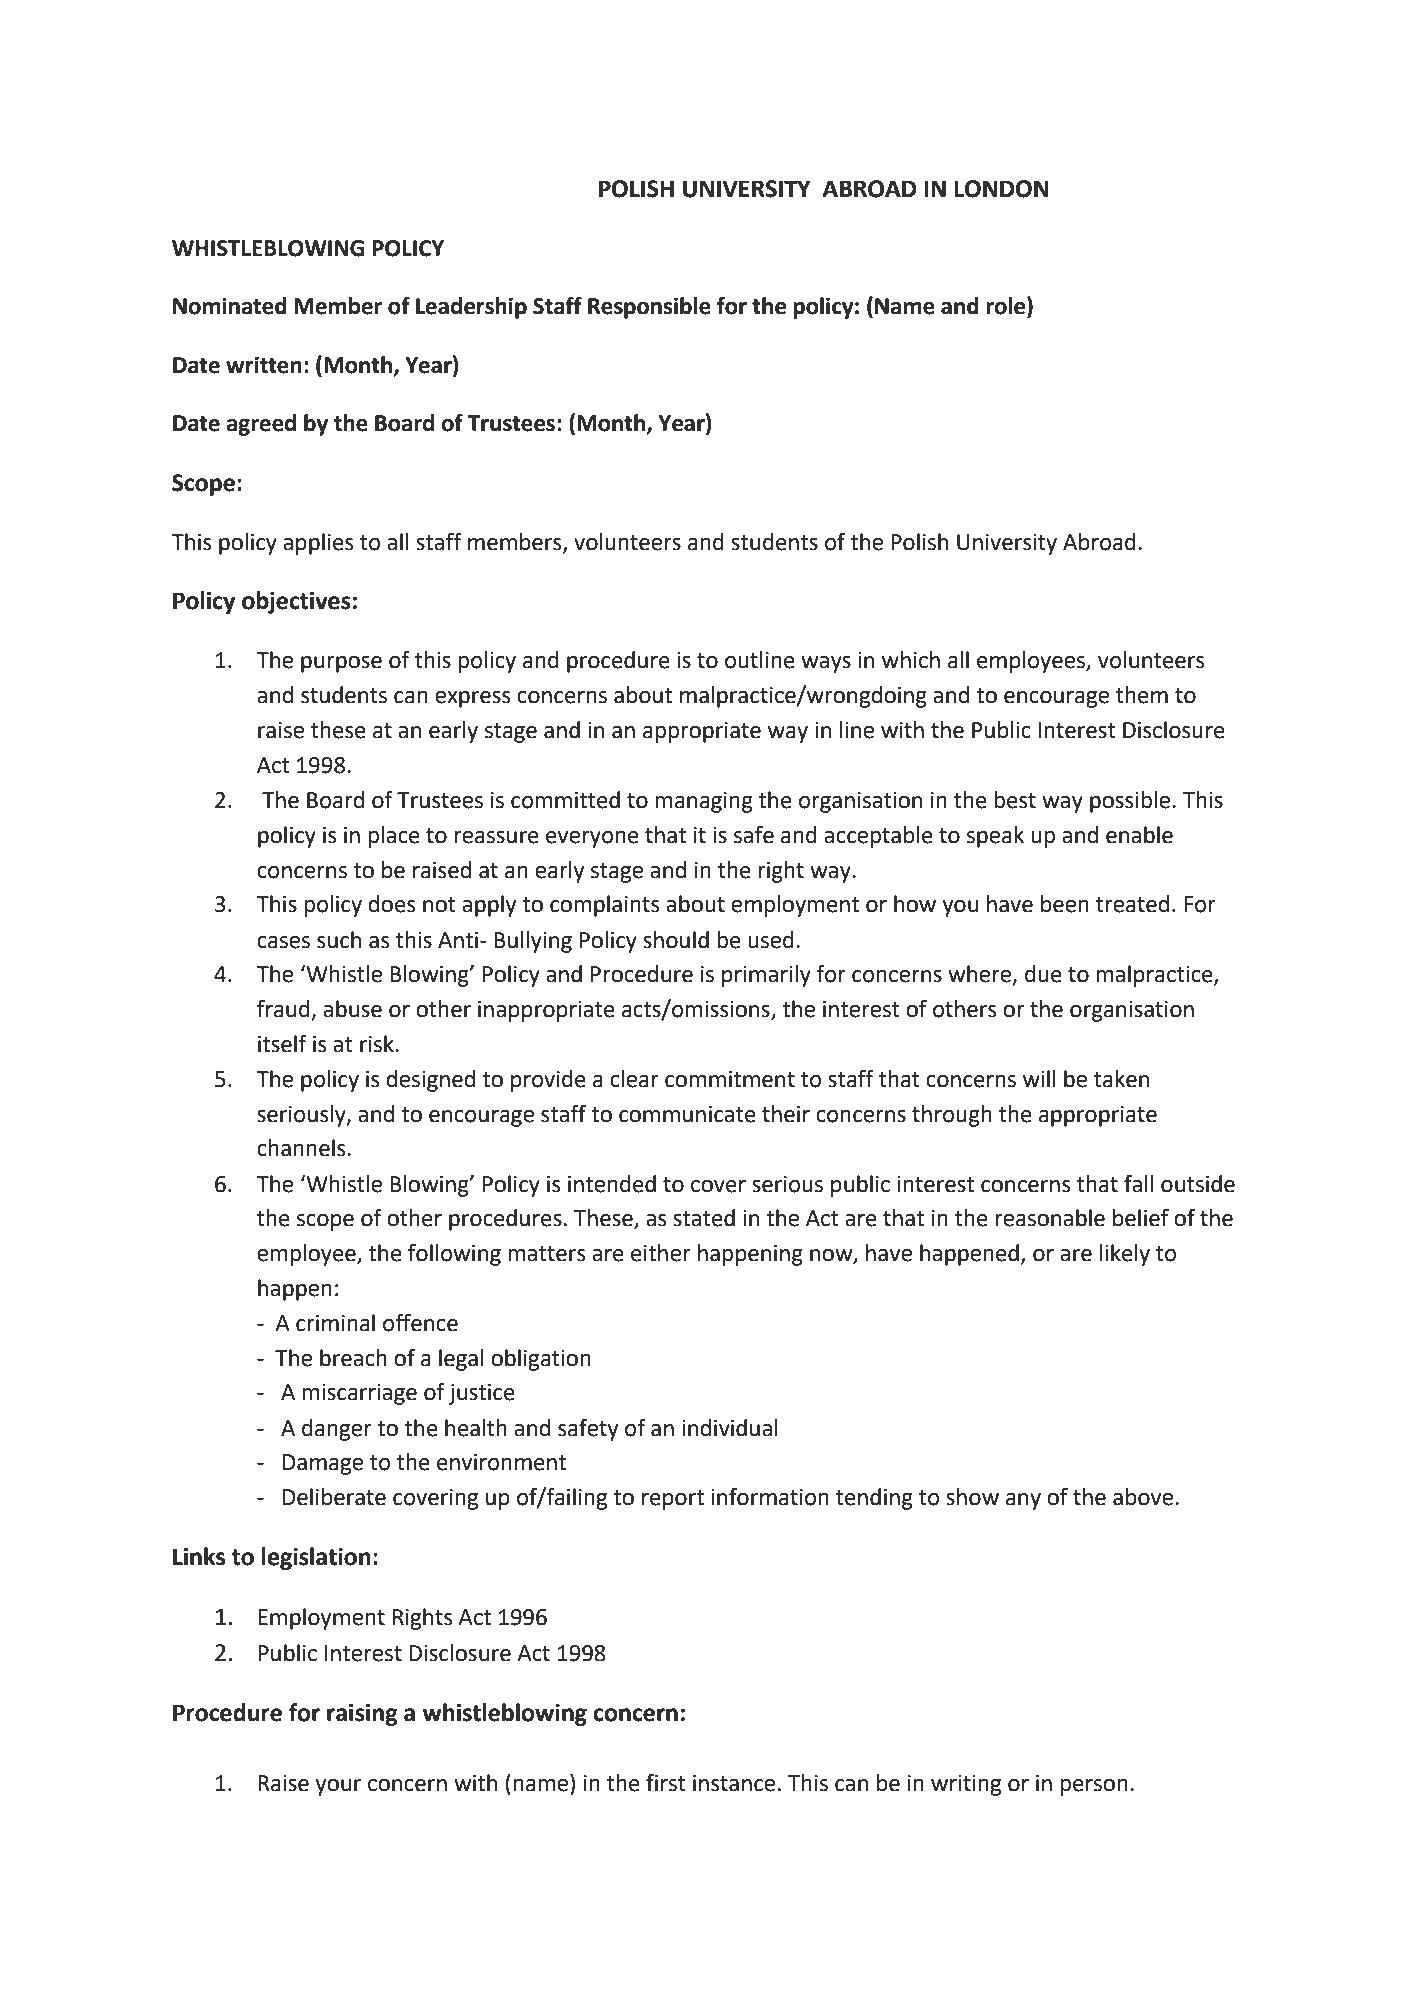 Image resolution: width=1408 pixels, height=1991 pixels. What do you see at coordinates (230, 306) in the screenshot?
I see `Nominated` at bounding box center [230, 306].
